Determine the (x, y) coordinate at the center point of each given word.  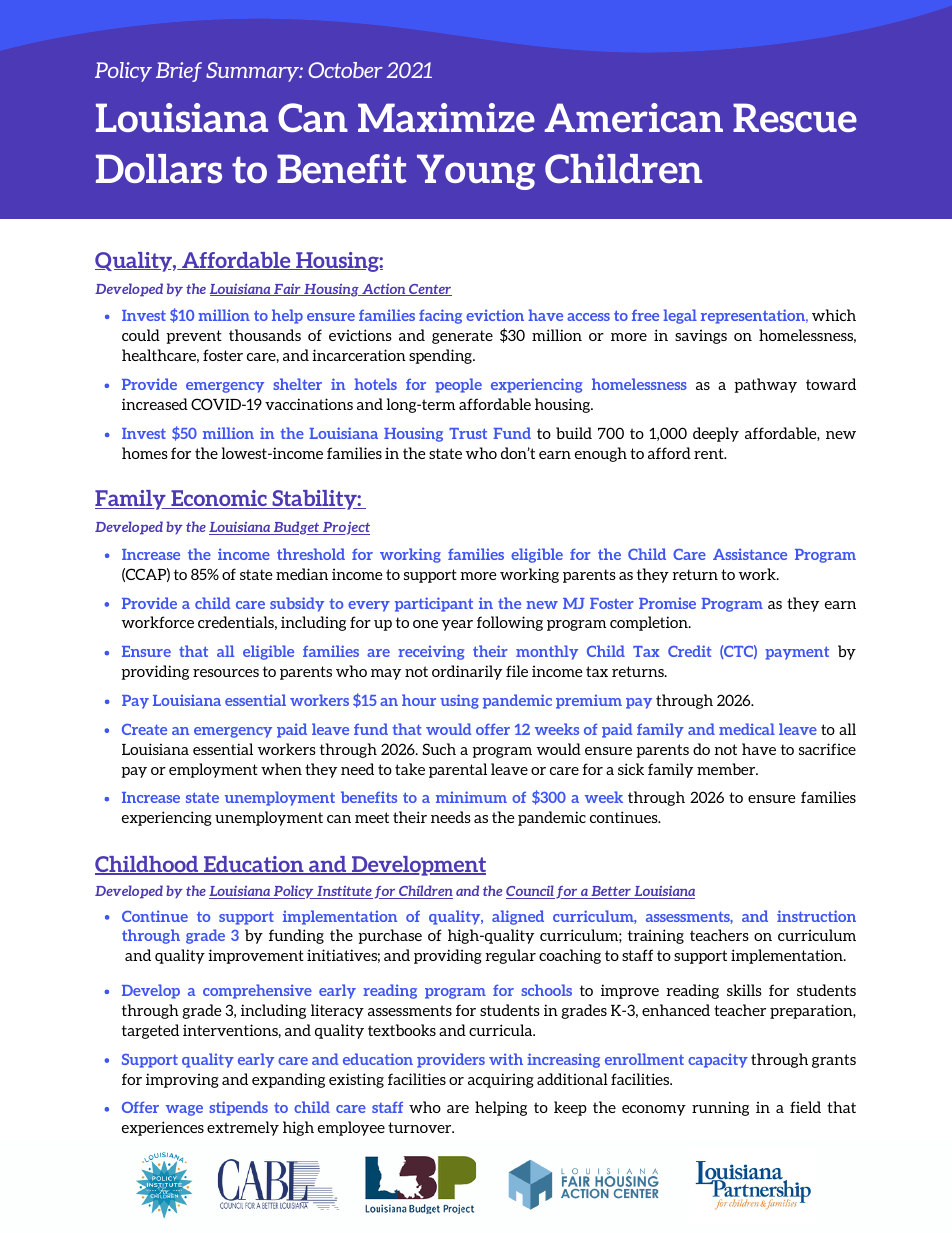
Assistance (750, 554)
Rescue (795, 117)
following (510, 623)
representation (754, 316)
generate (462, 337)
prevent (194, 337)
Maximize (446, 117)
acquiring (501, 1080)
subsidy (297, 604)
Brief (179, 72)
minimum (471, 797)
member (727, 769)
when (281, 769)
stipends (238, 1108)
